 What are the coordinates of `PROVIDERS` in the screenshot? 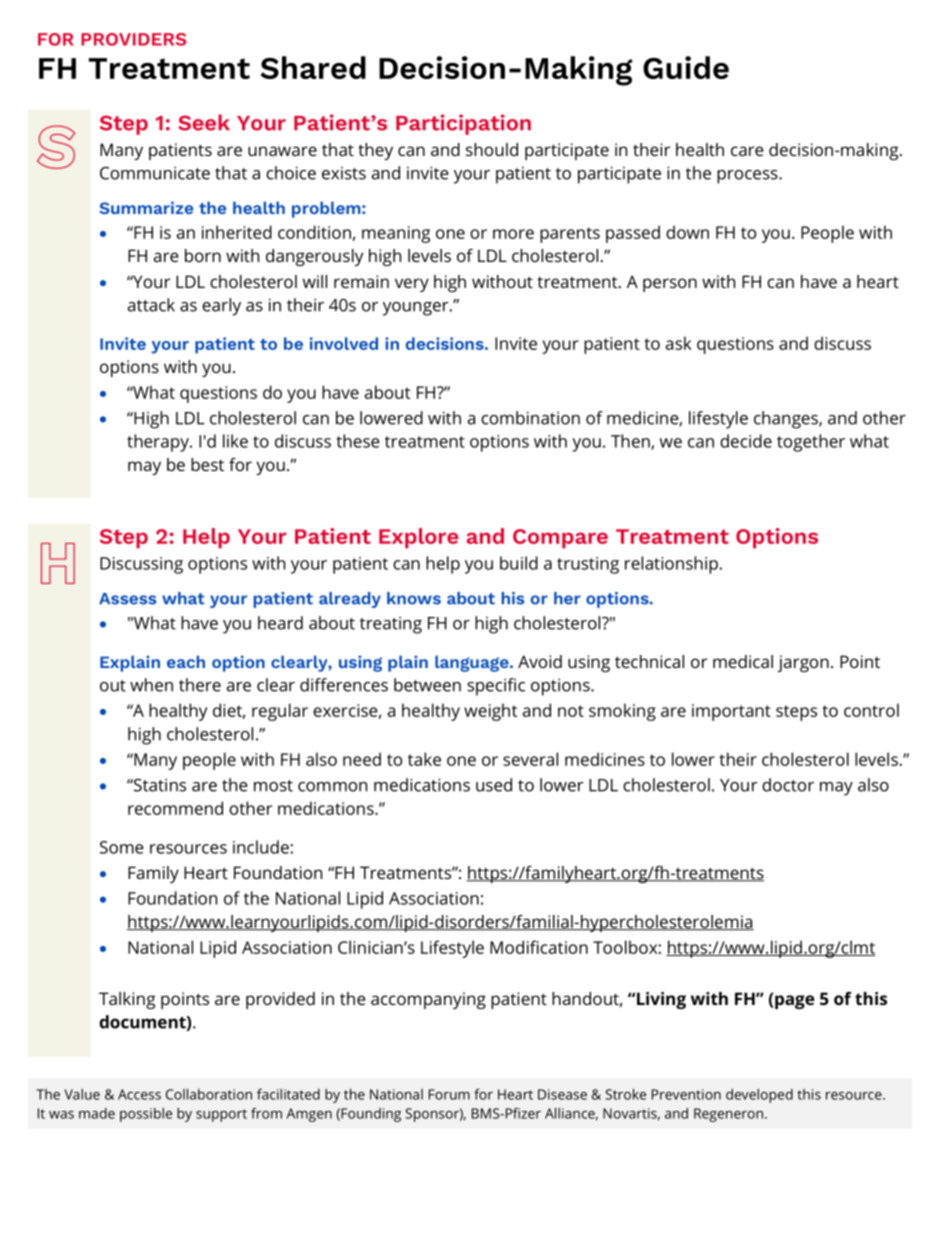 It's located at (133, 39).
